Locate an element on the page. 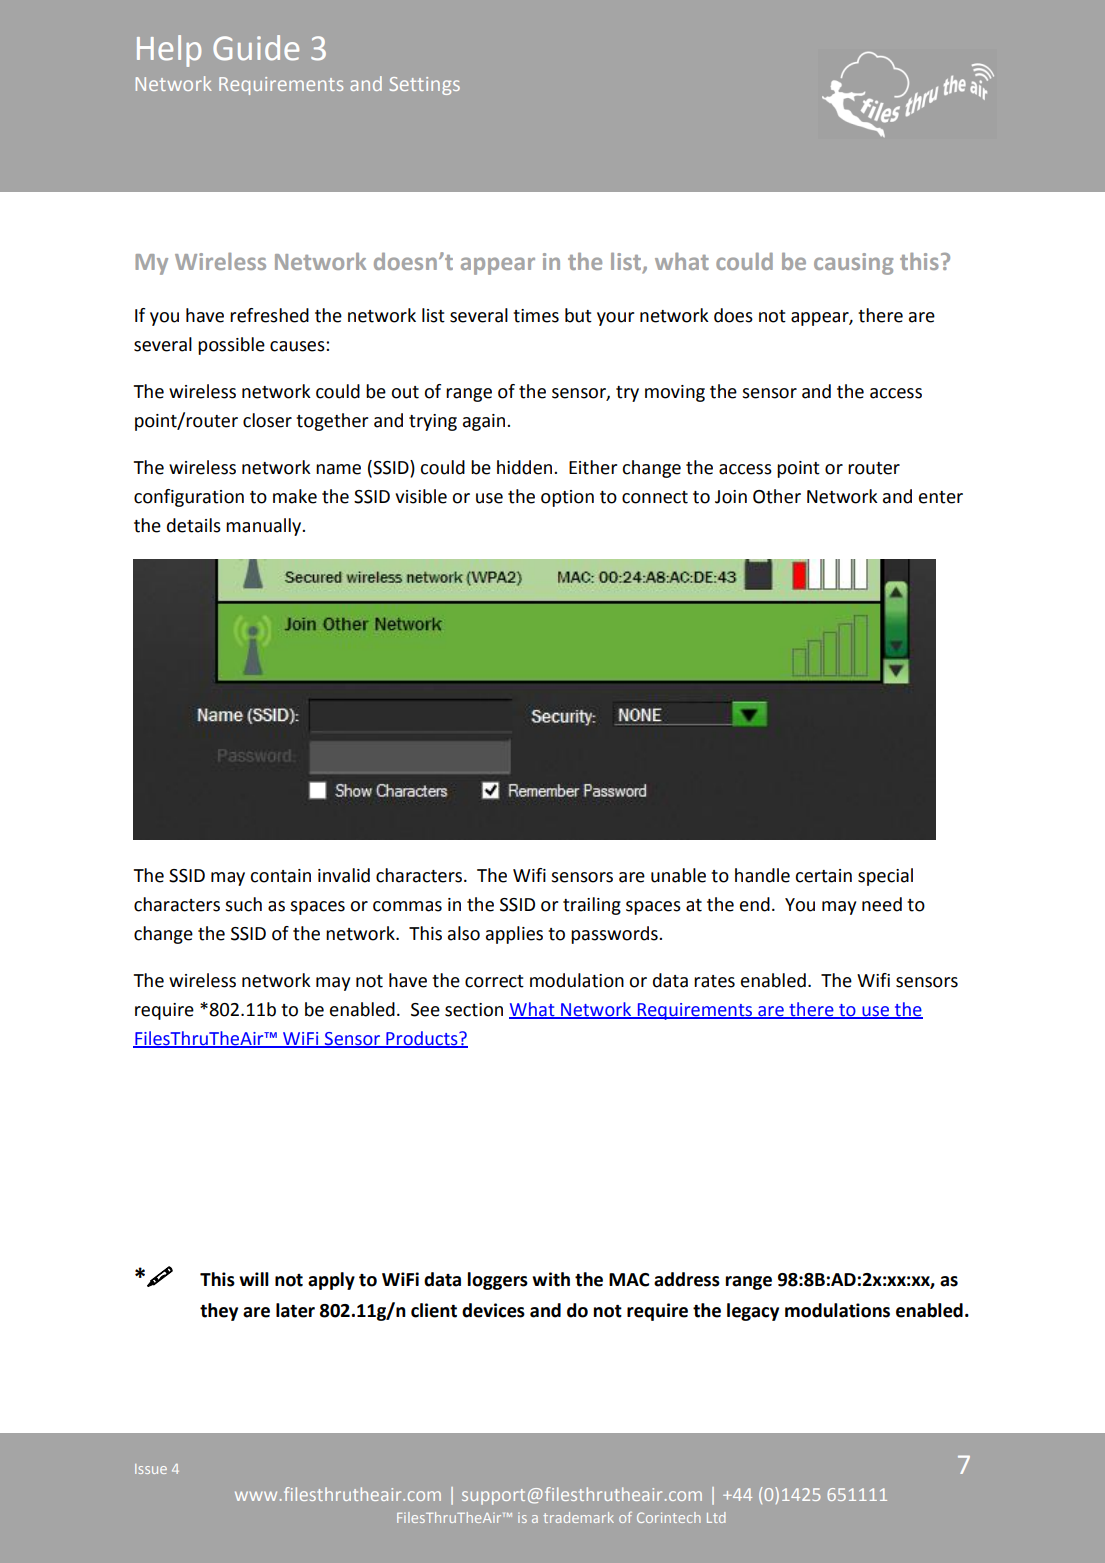  Ltd is located at coordinates (716, 1517).
